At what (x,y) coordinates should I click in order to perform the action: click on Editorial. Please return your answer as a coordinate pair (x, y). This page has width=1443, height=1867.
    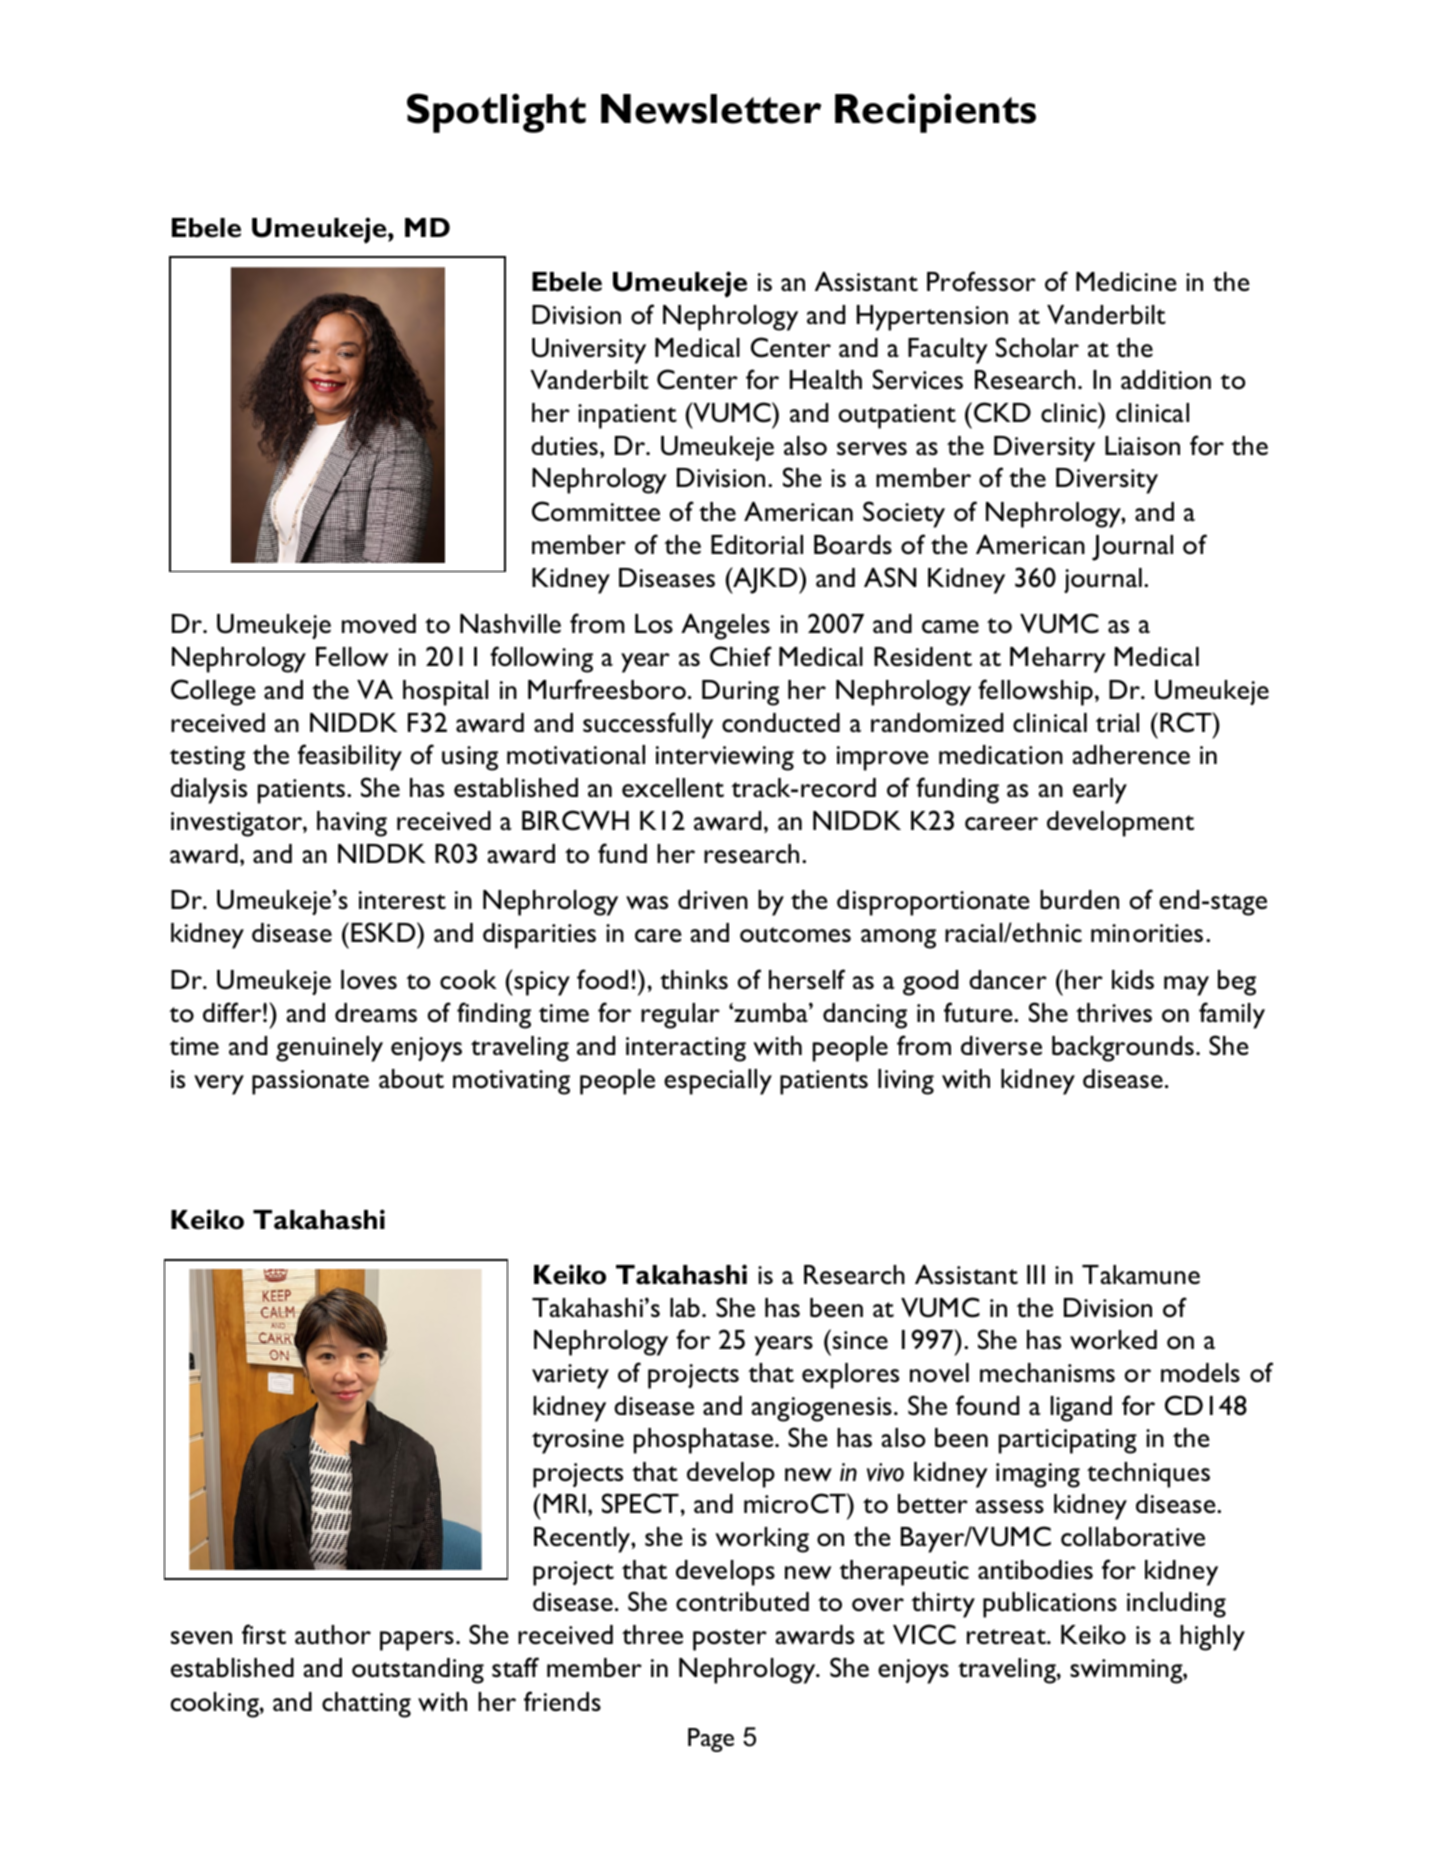
    Looking at the image, I should click on (757, 545).
